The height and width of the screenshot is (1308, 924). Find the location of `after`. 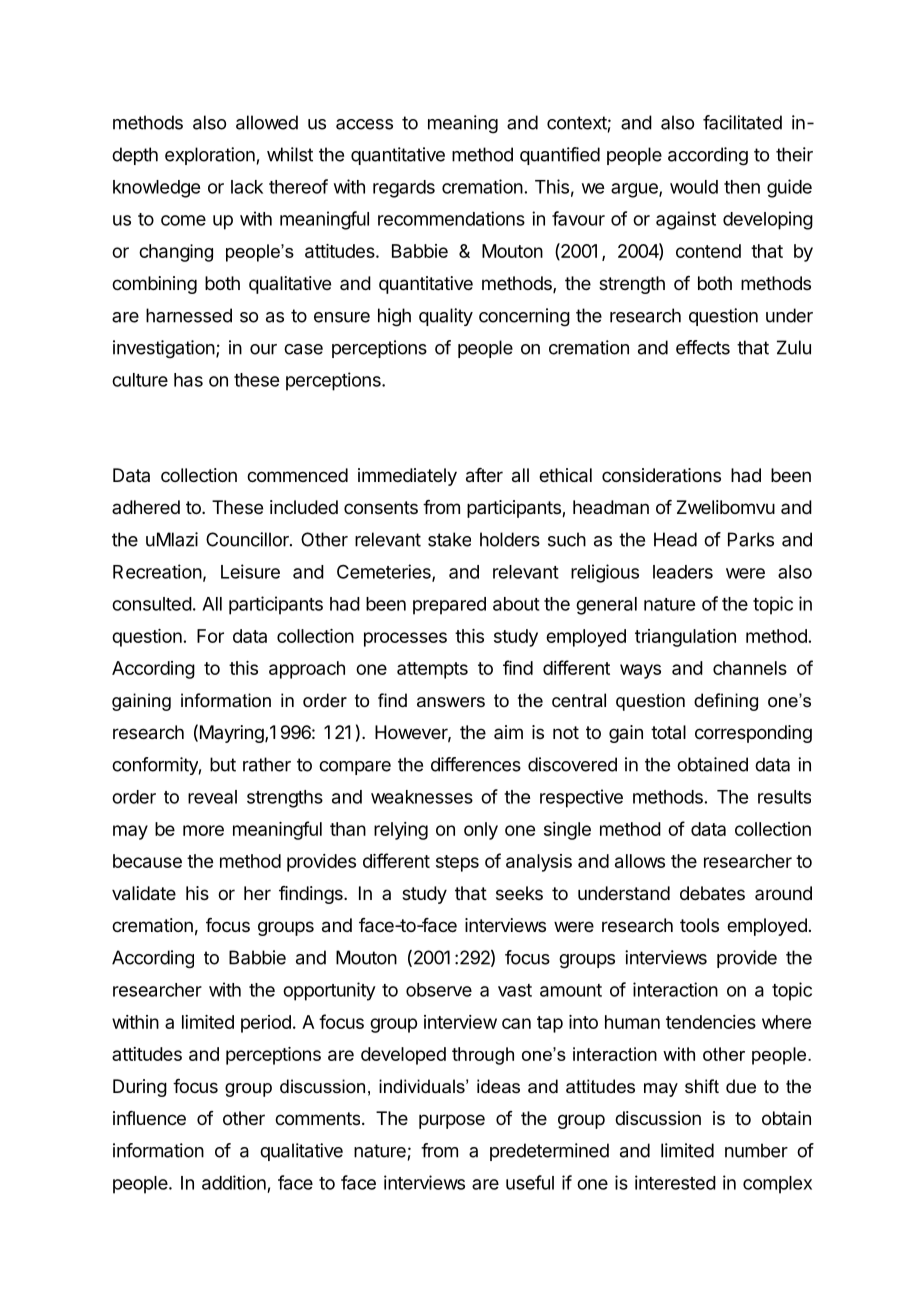

after is located at coordinates (484, 475).
